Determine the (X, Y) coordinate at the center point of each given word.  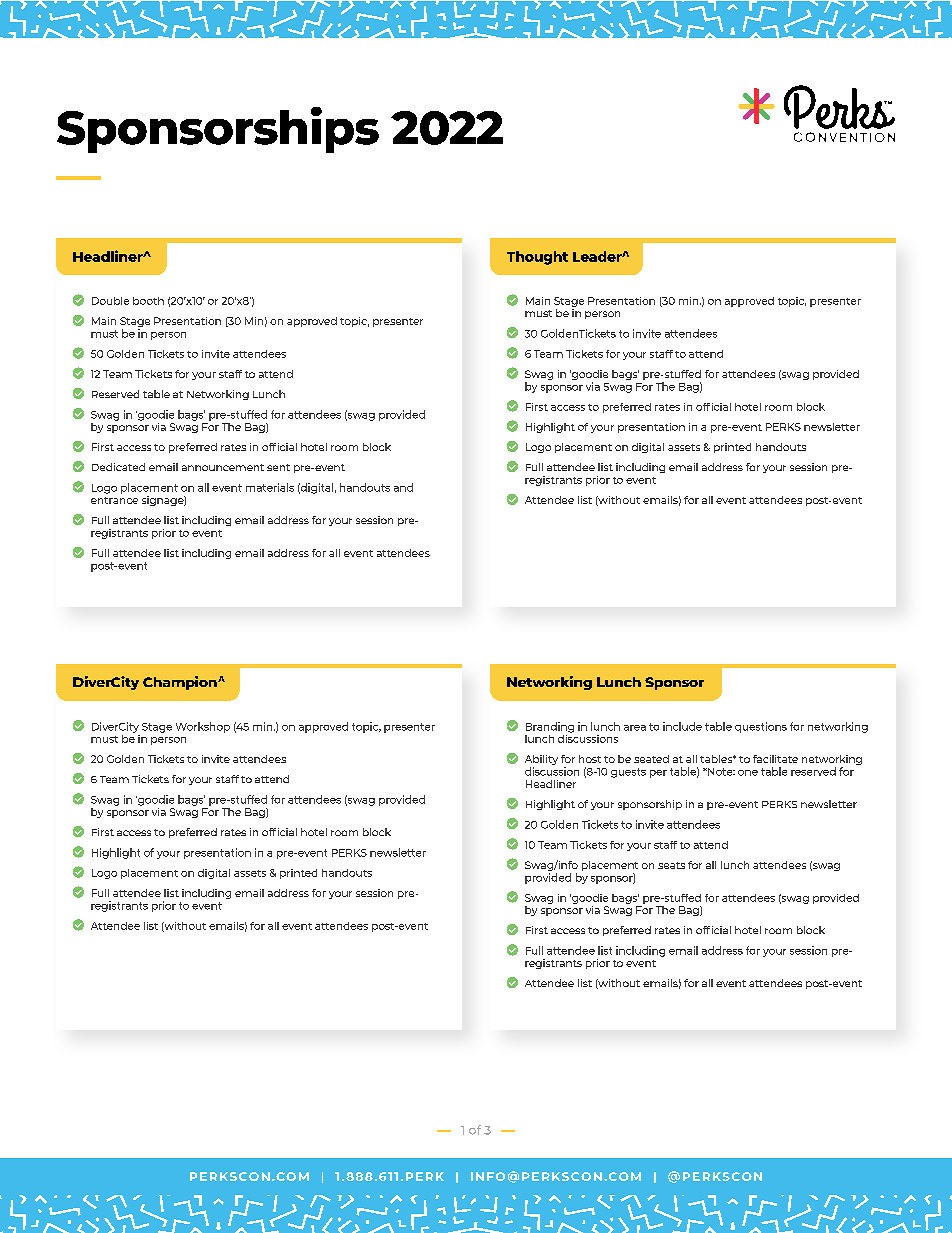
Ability (541, 761)
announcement (223, 467)
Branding (550, 727)
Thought (537, 258)
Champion (181, 683)
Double (110, 301)
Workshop (203, 727)
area (635, 728)
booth (148, 301)
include (682, 726)
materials (270, 487)
